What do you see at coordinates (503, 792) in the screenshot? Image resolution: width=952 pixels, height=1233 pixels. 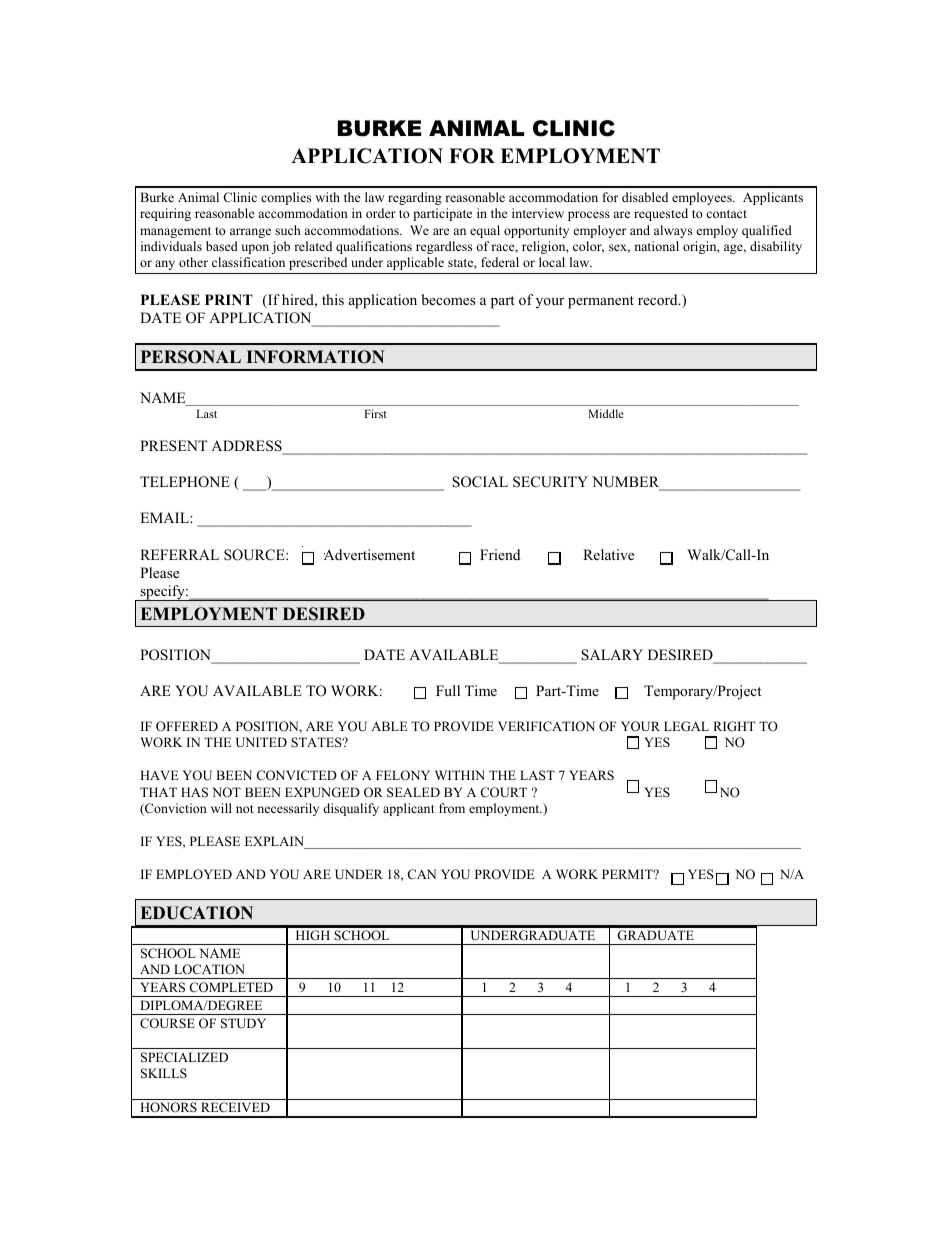 I see `COURT` at bounding box center [503, 792].
